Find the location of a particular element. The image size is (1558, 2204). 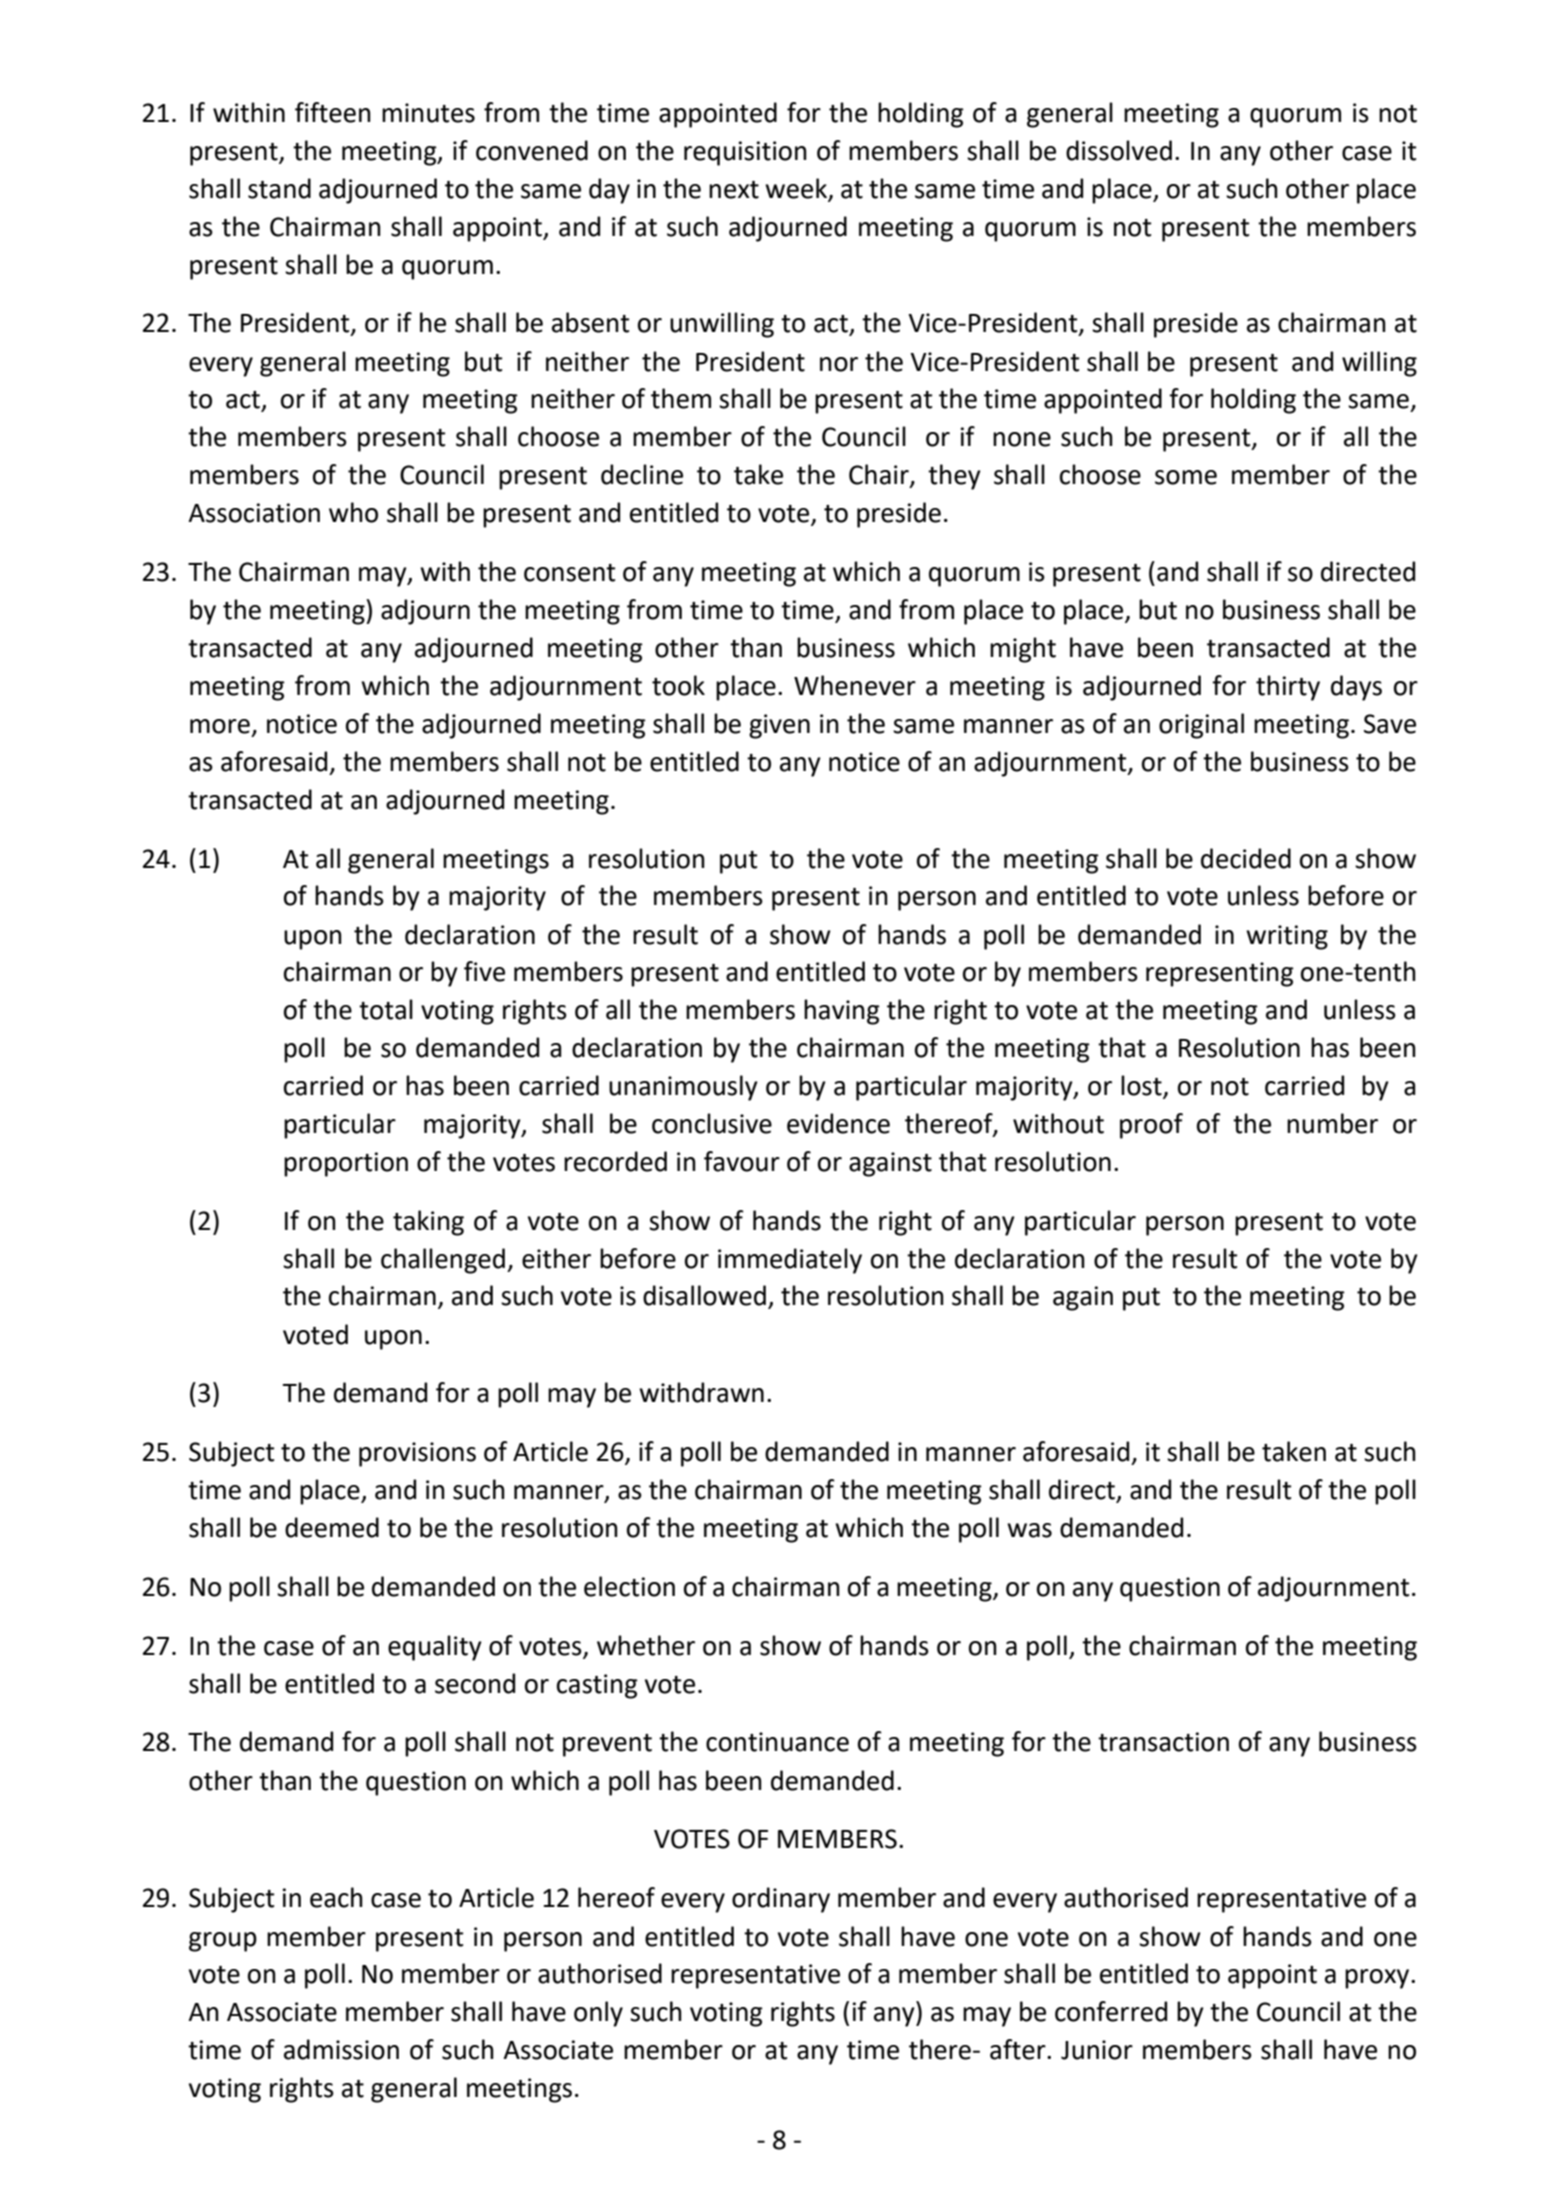

thirty is located at coordinates (1288, 688).
